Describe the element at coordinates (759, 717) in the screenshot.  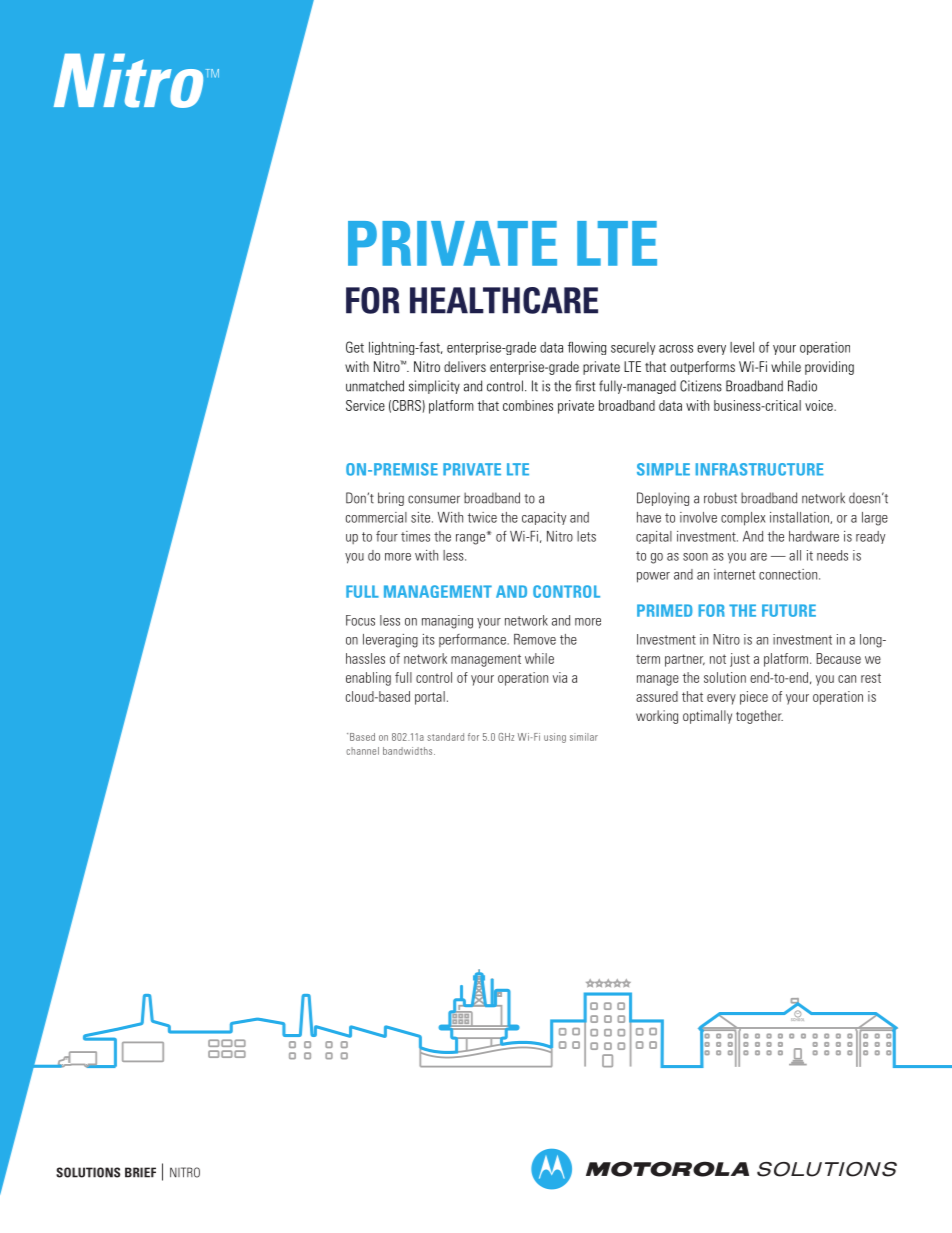
I see `together` at that location.
